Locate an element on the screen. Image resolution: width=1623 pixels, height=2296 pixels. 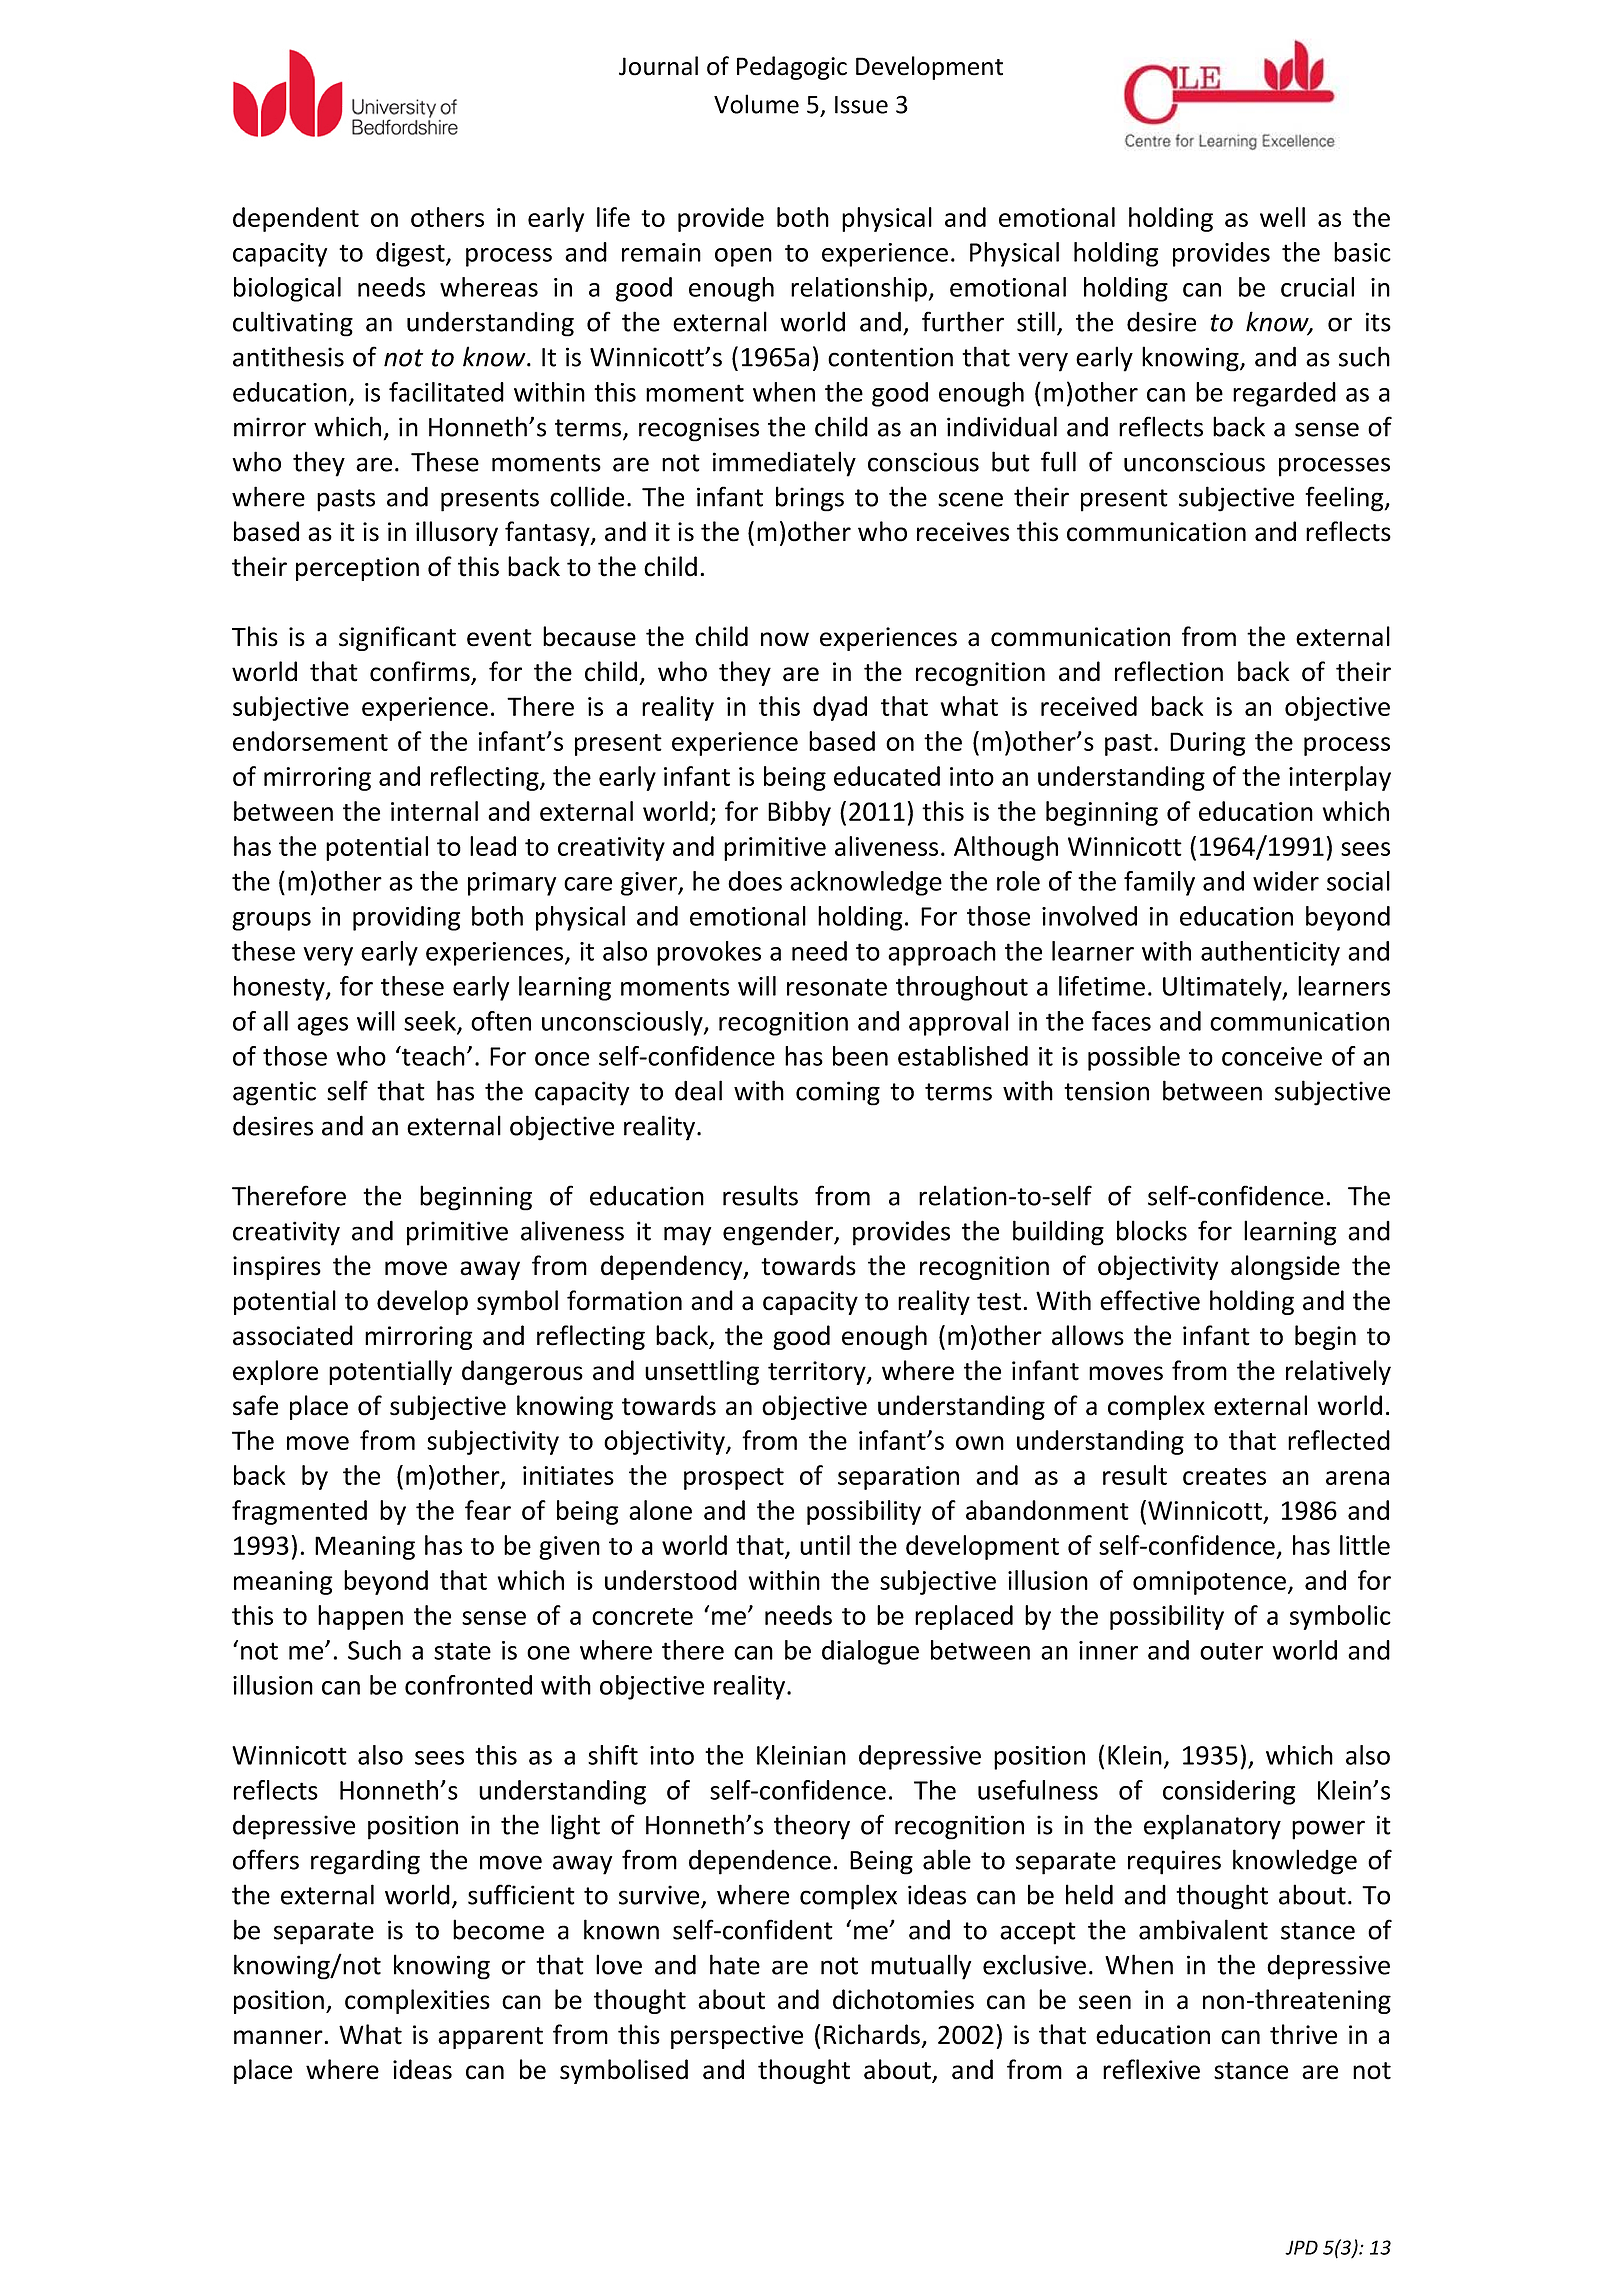
dependent is located at coordinates (296, 219).
